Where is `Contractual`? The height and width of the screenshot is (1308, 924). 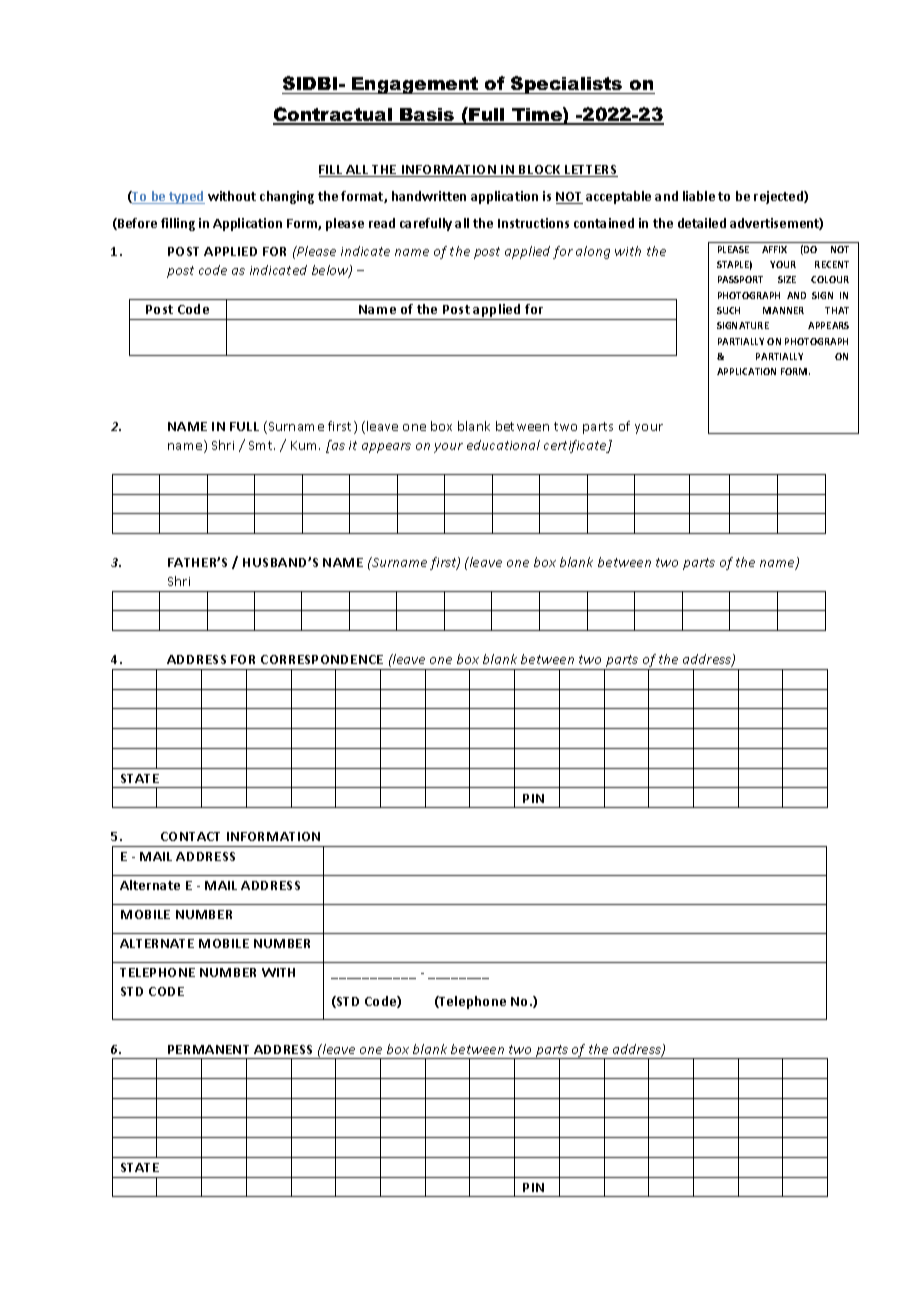
Contractual is located at coordinates (334, 115).
